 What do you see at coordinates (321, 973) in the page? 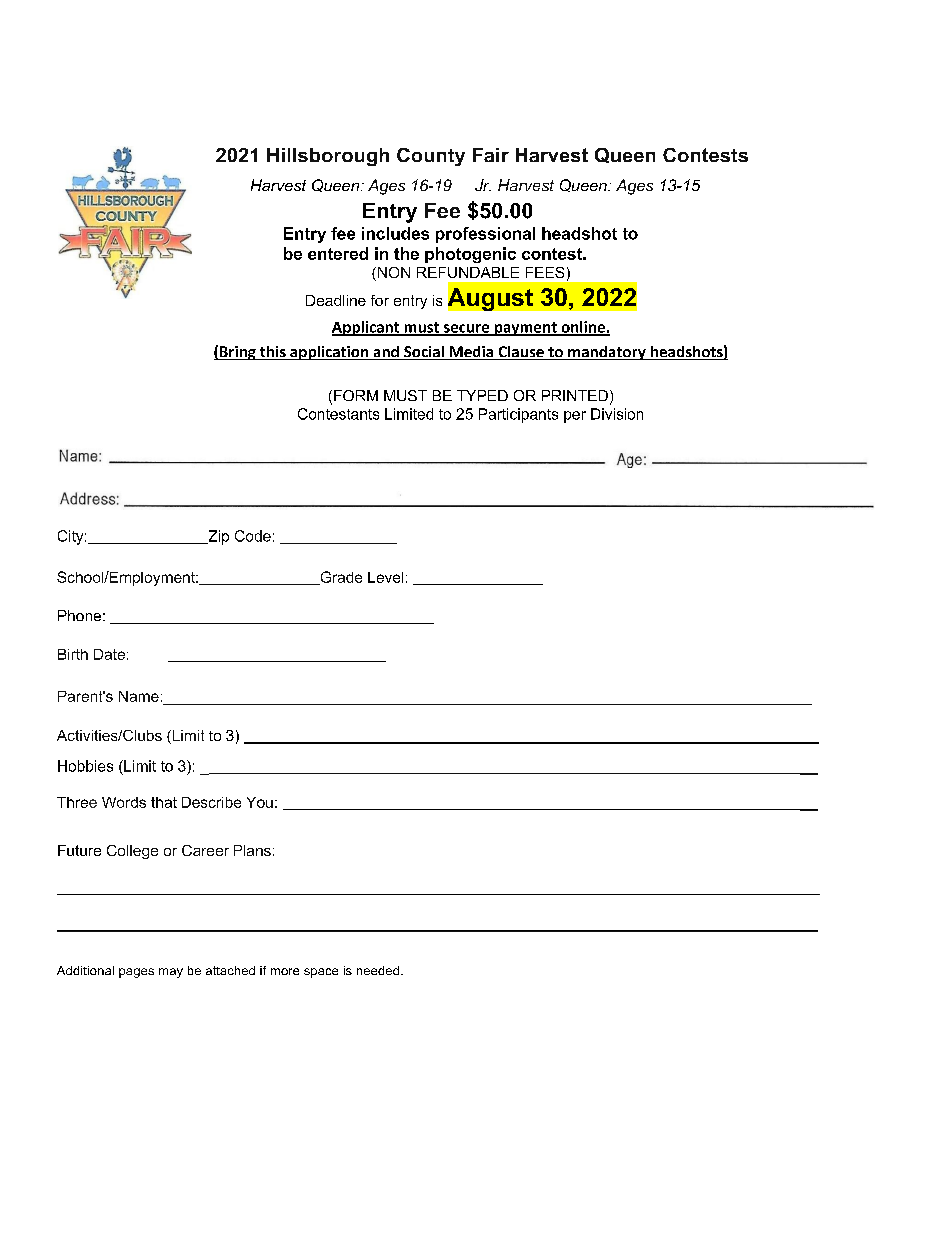
I see `space` at bounding box center [321, 973].
